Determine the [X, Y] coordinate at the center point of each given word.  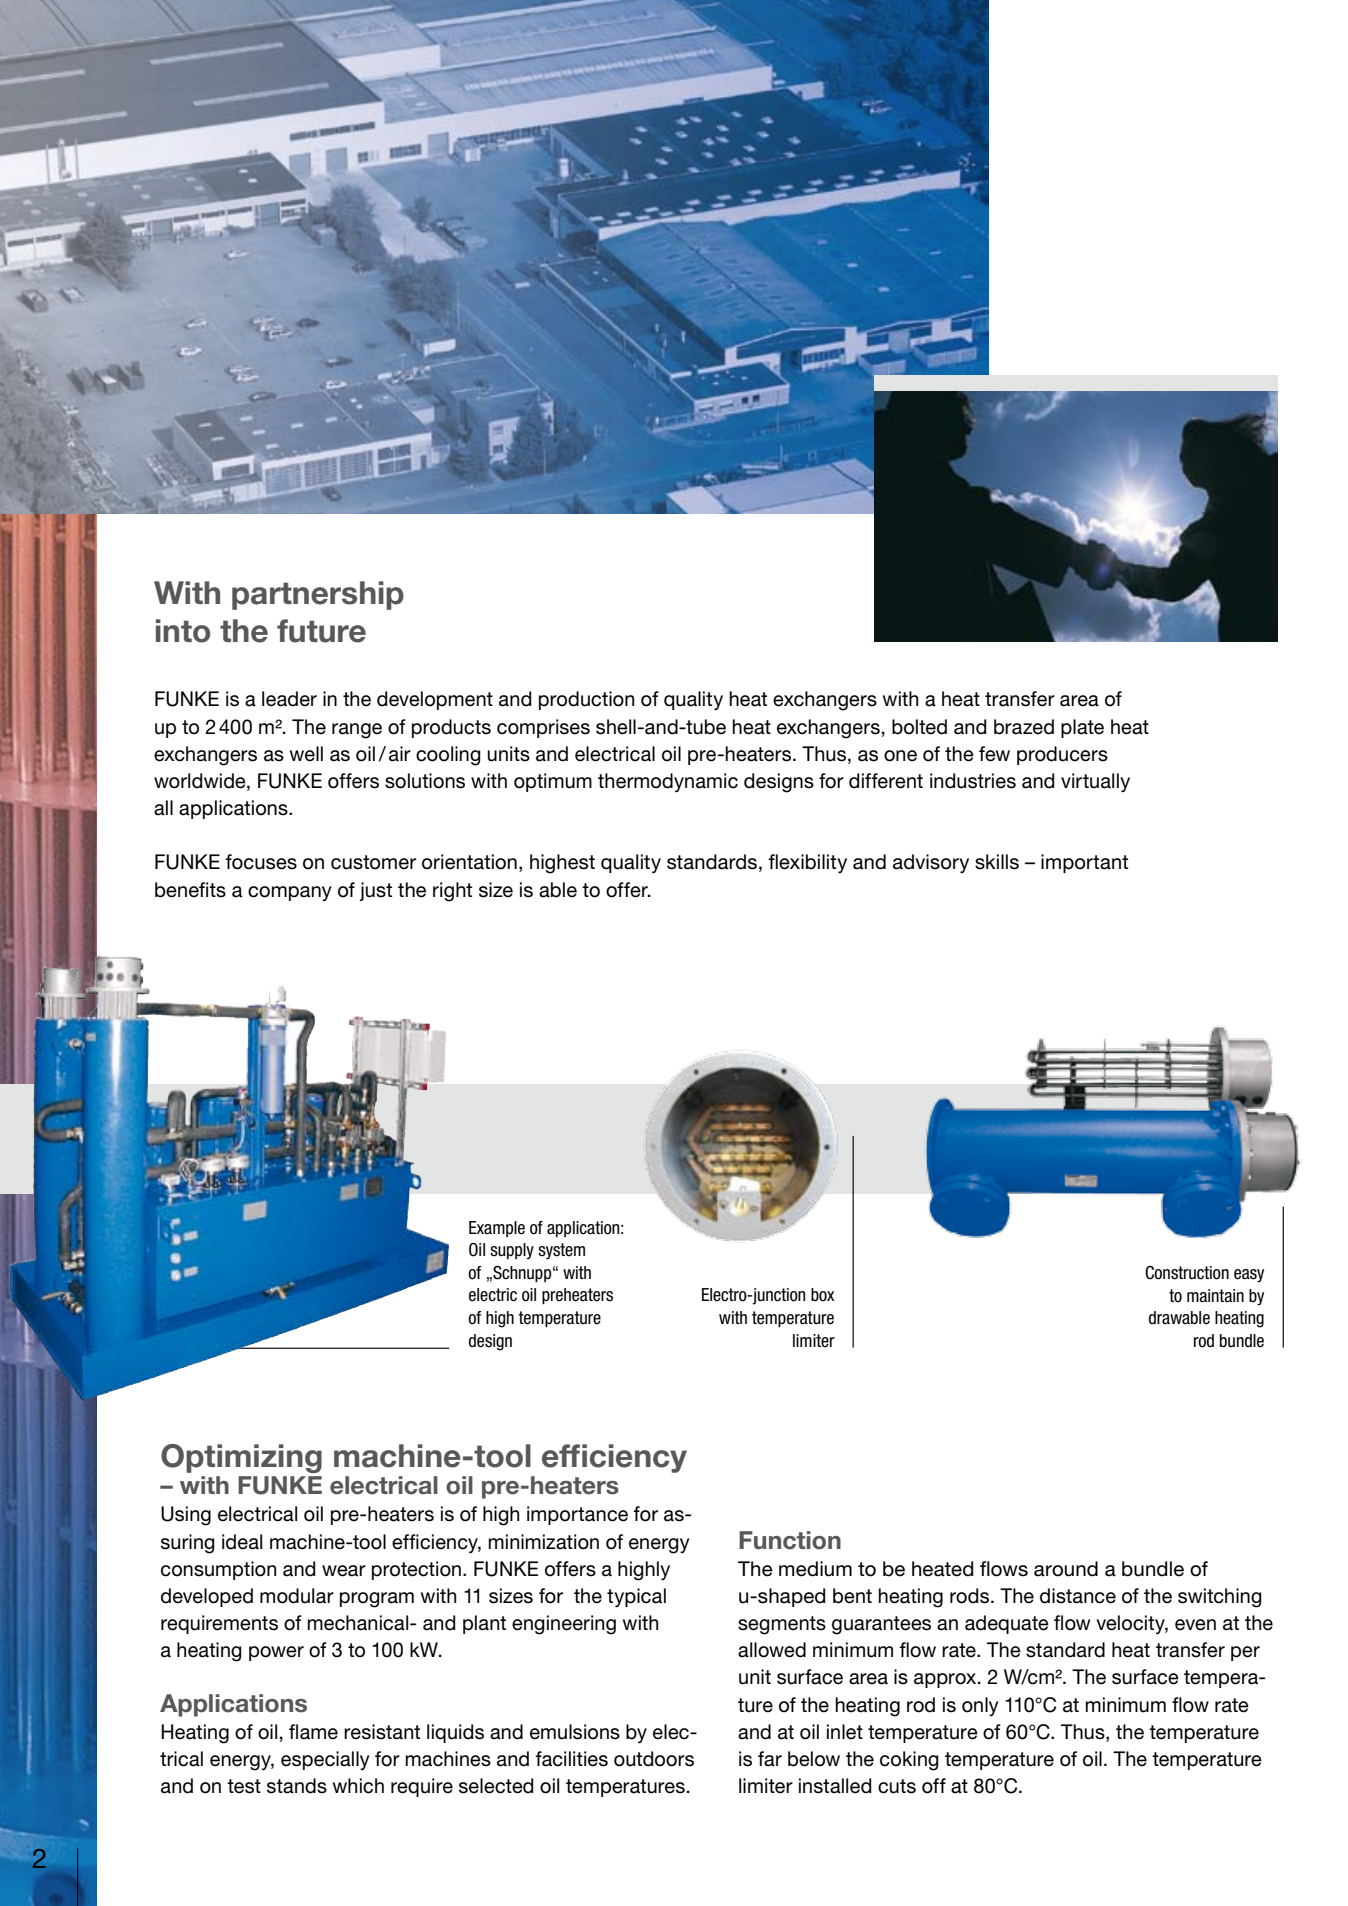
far [770, 1759]
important [1084, 863]
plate [1082, 728]
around [1066, 1569]
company [290, 893]
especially [325, 1760]
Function [790, 1540]
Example [497, 1229]
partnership [318, 595]
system [561, 1251]
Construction [1187, 1273]
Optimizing [241, 1458]
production [586, 700]
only [980, 1706]
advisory [931, 863]
